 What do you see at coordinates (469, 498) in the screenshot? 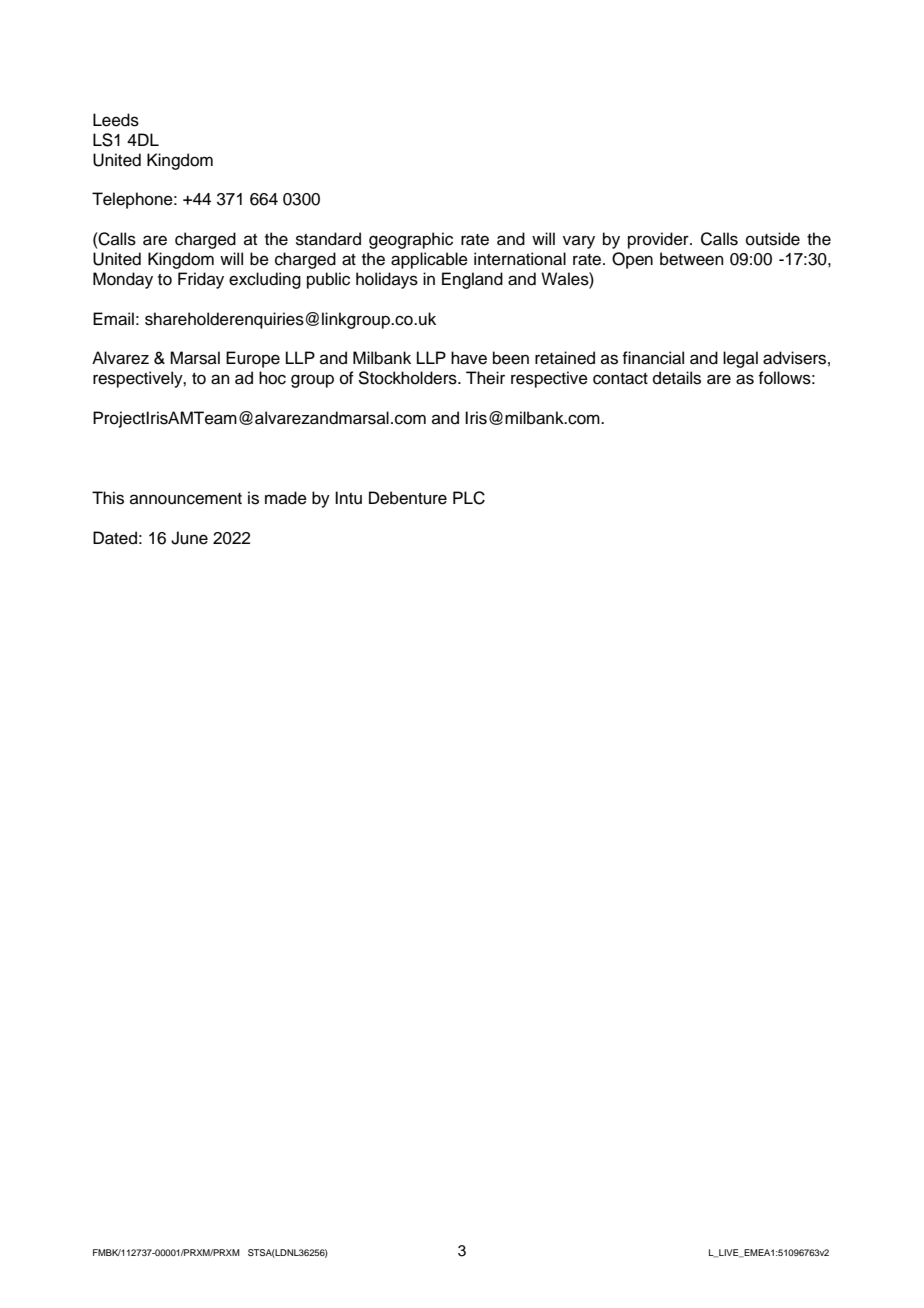
I see `PLC` at bounding box center [469, 498].
